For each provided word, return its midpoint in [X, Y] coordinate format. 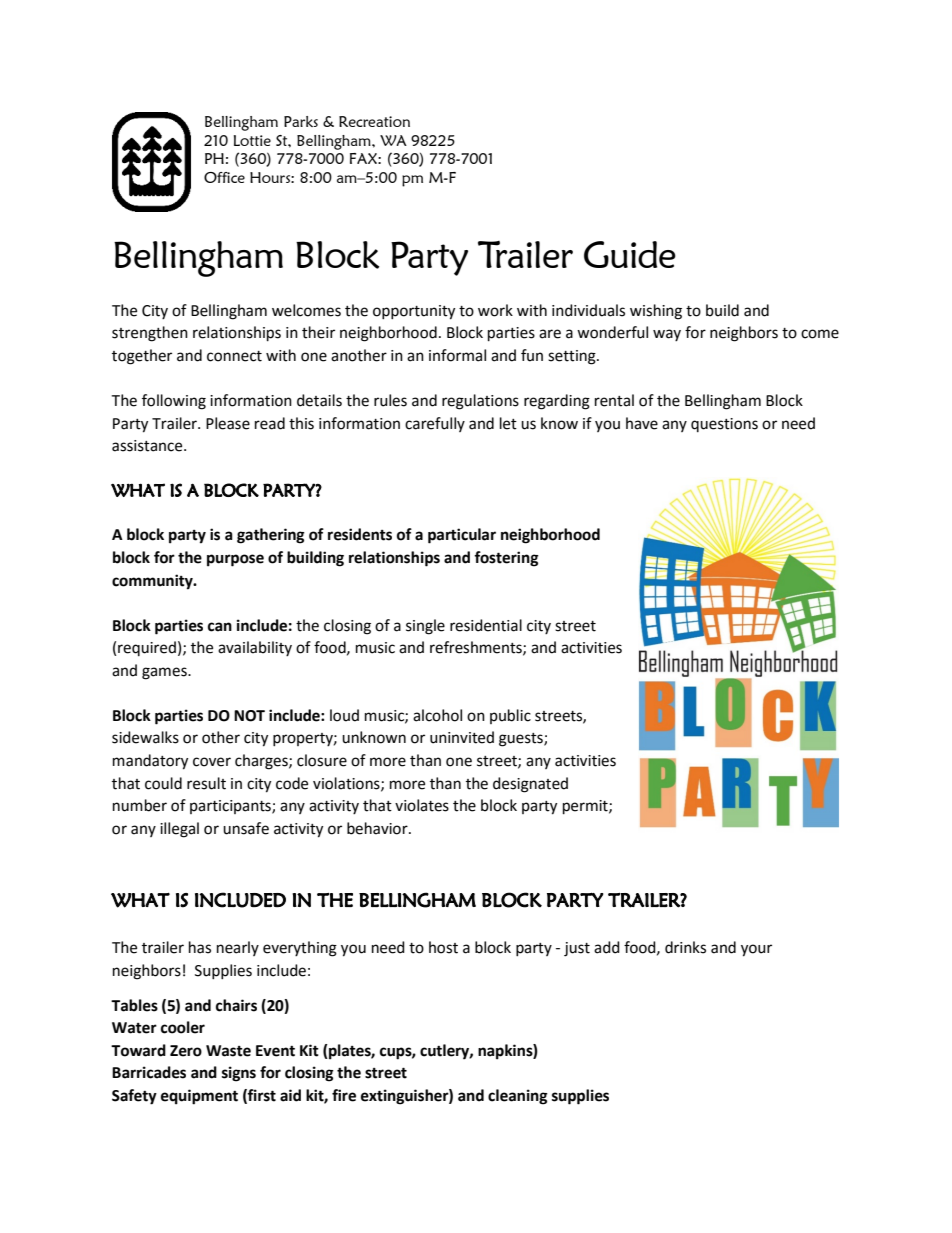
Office [224, 177]
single [425, 627]
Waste [228, 1051]
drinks [685, 947]
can [220, 627]
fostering [506, 559]
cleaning [518, 1097]
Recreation [374, 121]
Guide [630, 254]
